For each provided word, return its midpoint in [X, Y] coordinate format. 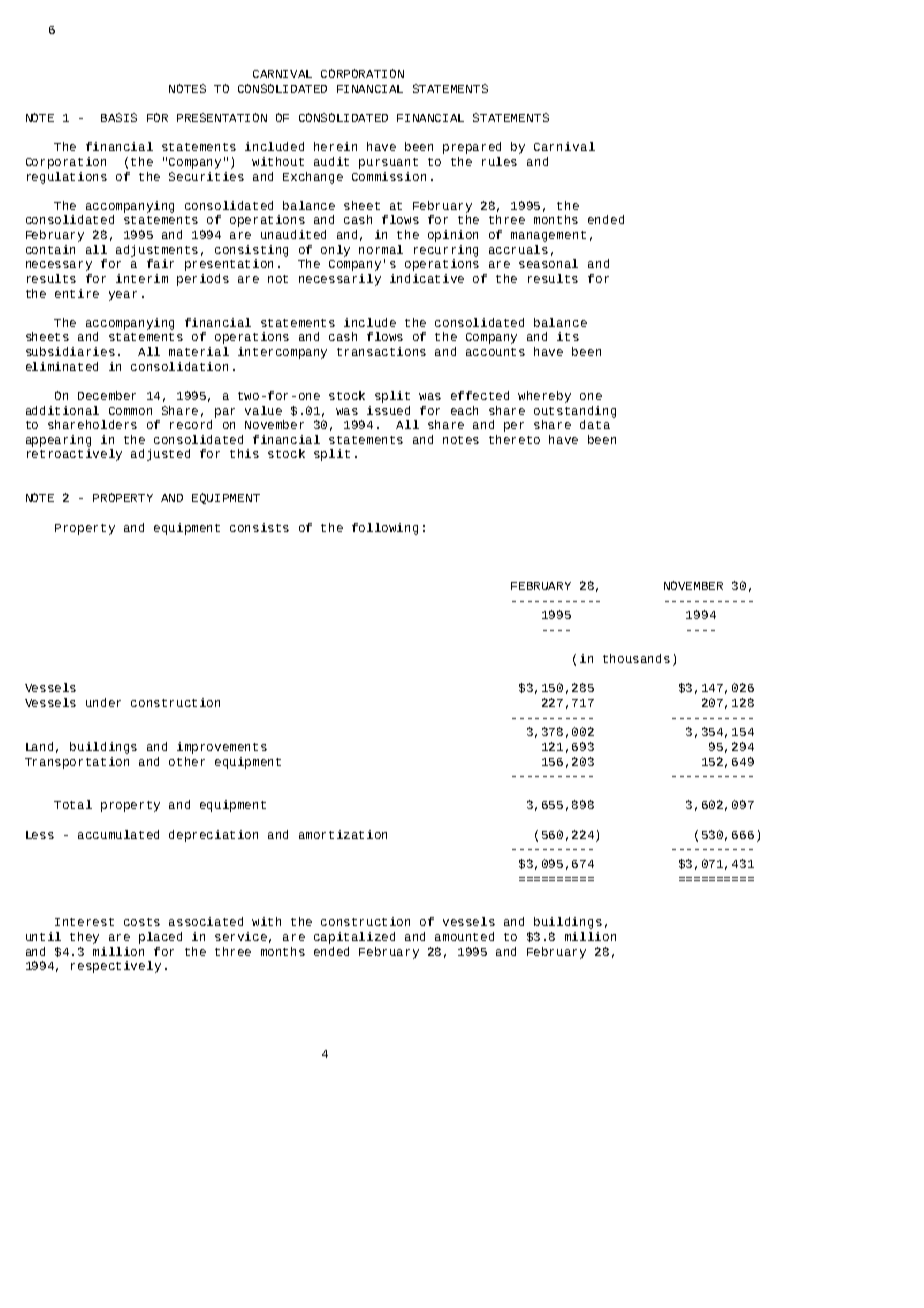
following [385, 529]
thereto [514, 439]
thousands [636, 658]
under [103, 702]
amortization [343, 834]
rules [499, 161]
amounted [464, 936]
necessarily [340, 280]
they [84, 938]
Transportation [77, 763]
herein [335, 146]
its [568, 336]
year [123, 296]
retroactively [74, 455]
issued [388, 410]
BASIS [119, 117]
